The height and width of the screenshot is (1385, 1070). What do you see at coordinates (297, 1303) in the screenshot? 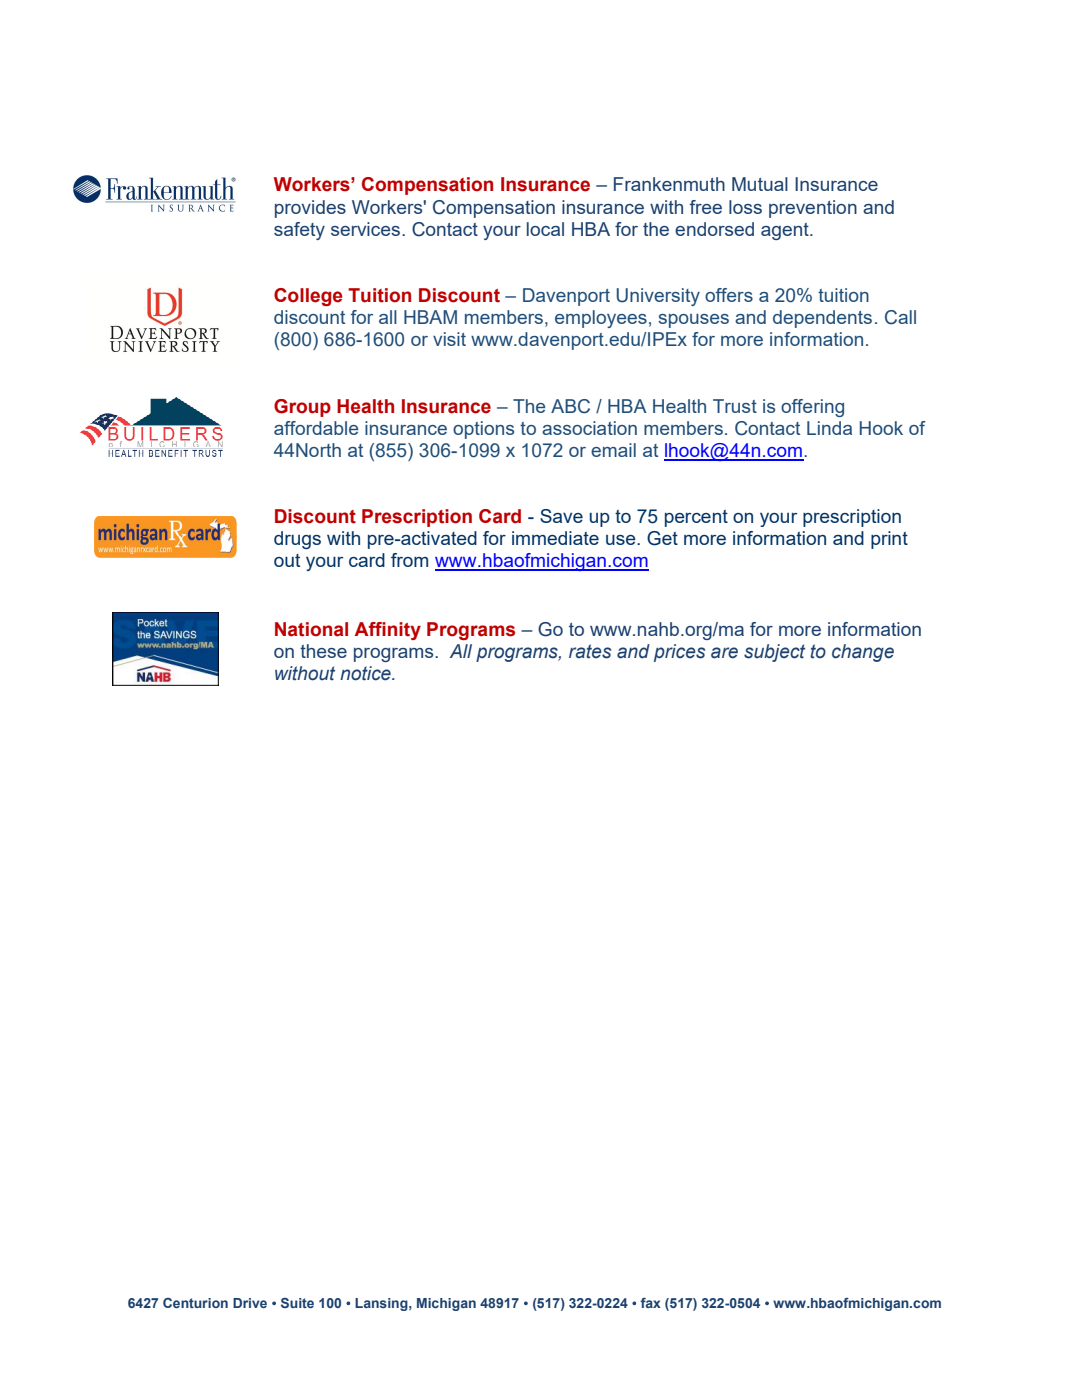
I see `Suite` at bounding box center [297, 1303].
